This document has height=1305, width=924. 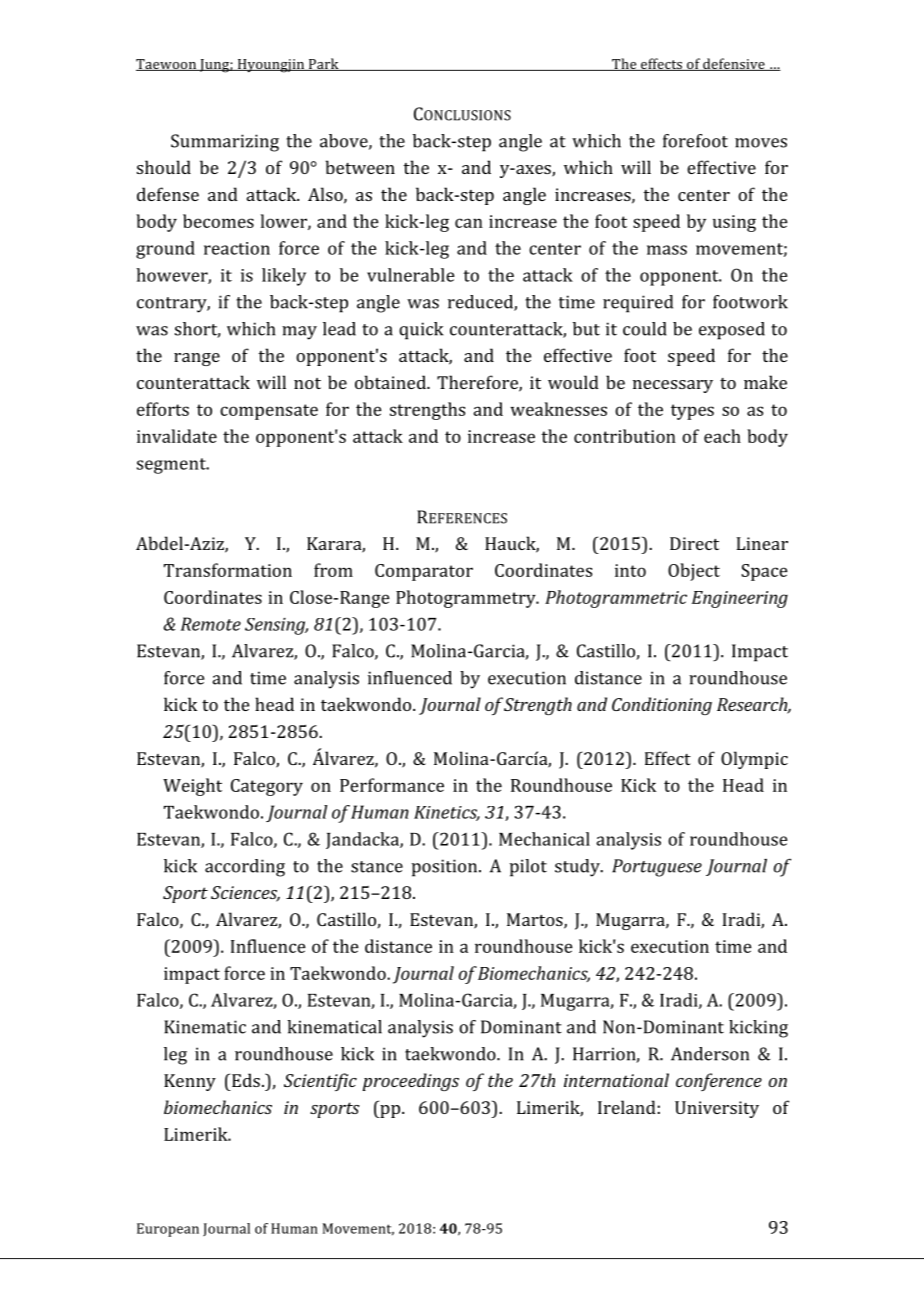 What do you see at coordinates (211, 624) in the document?
I see `Remote` at bounding box center [211, 624].
